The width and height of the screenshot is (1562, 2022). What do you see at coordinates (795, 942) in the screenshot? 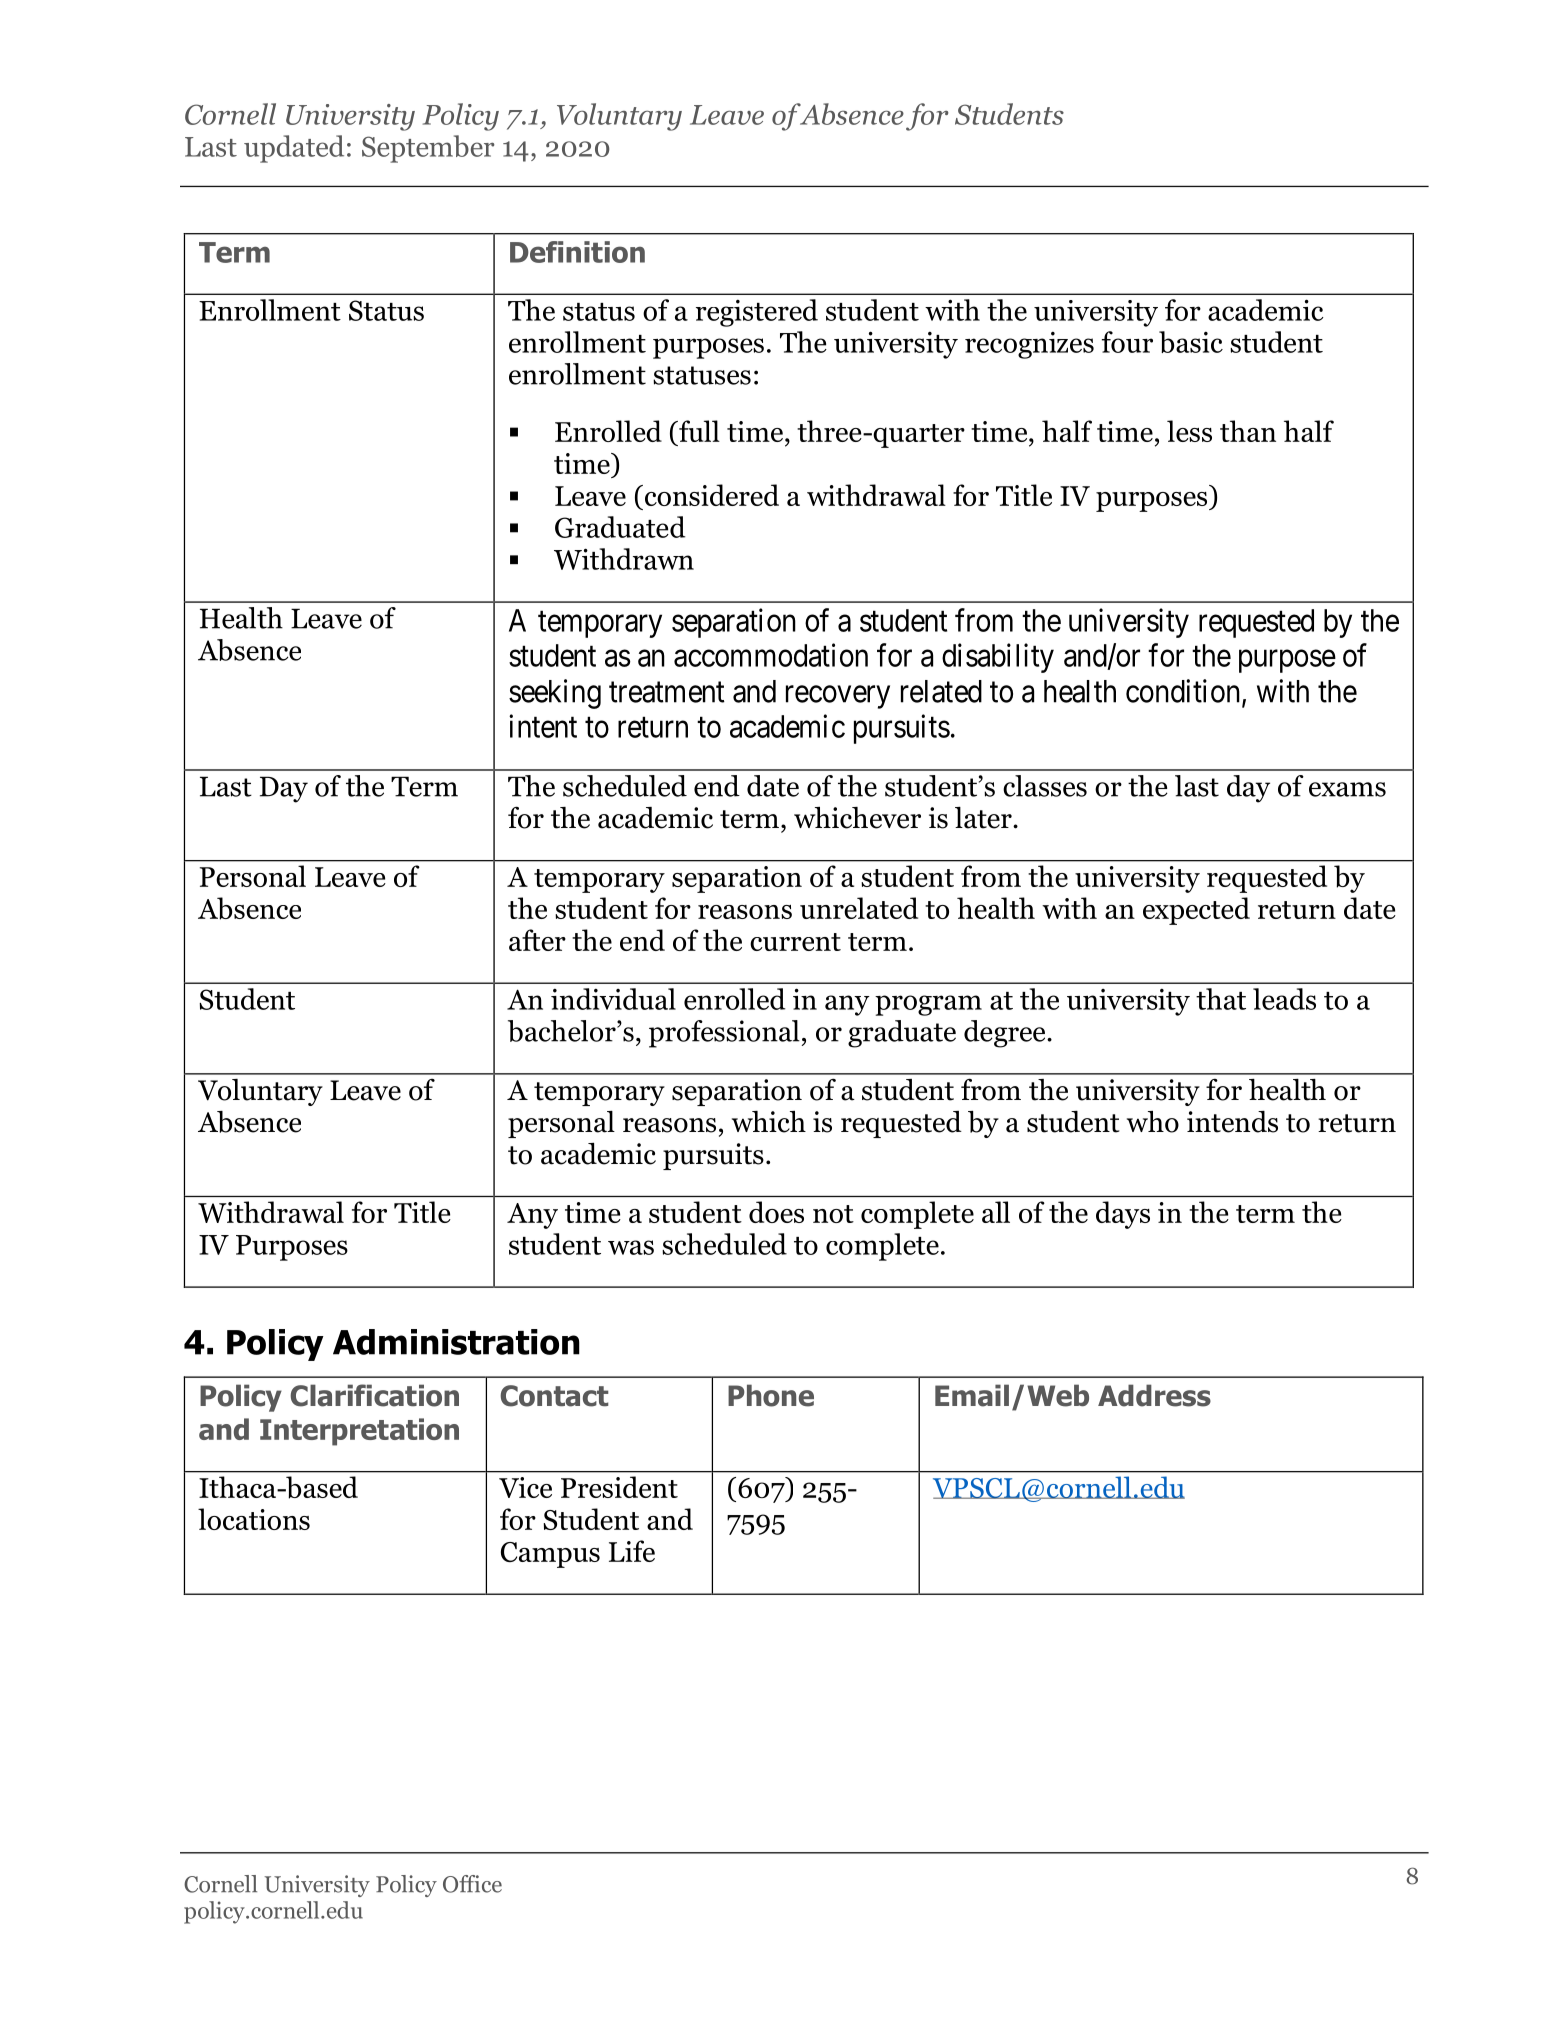
I see `current` at bounding box center [795, 942].
